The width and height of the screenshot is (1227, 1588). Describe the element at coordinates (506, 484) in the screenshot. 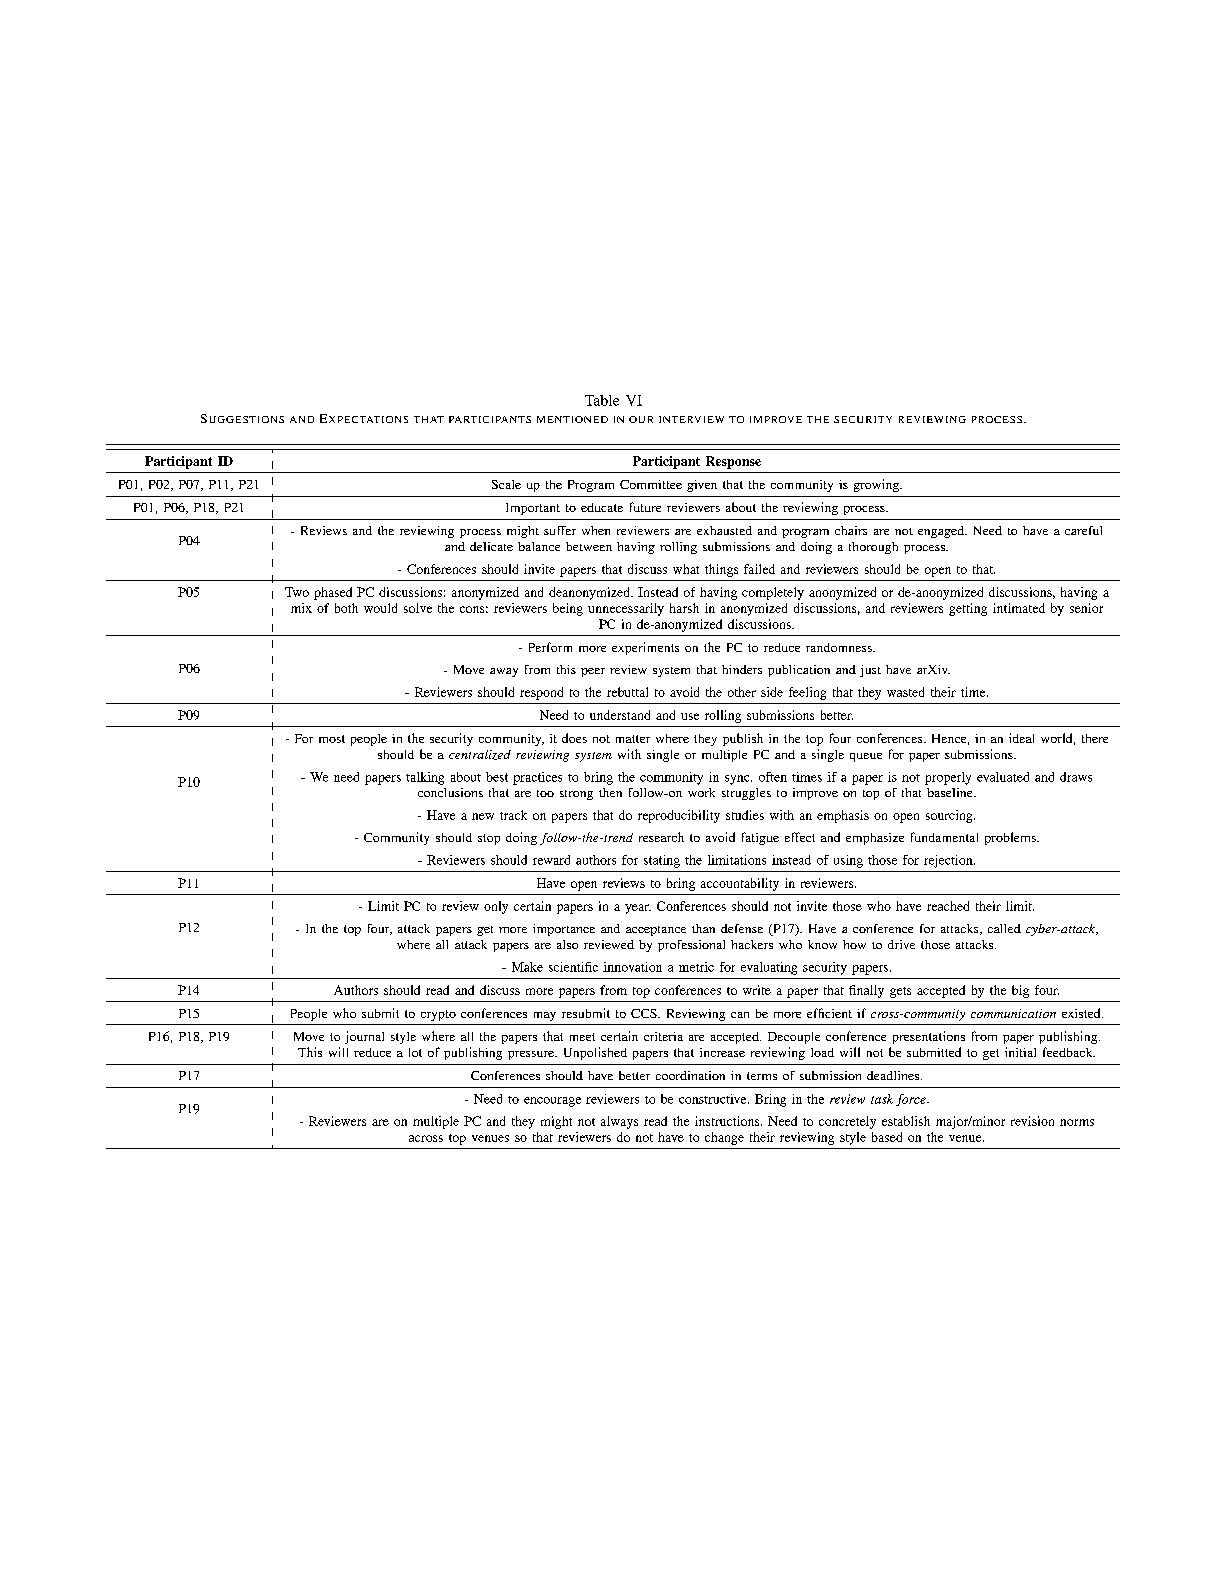

I see `Scale` at that location.
